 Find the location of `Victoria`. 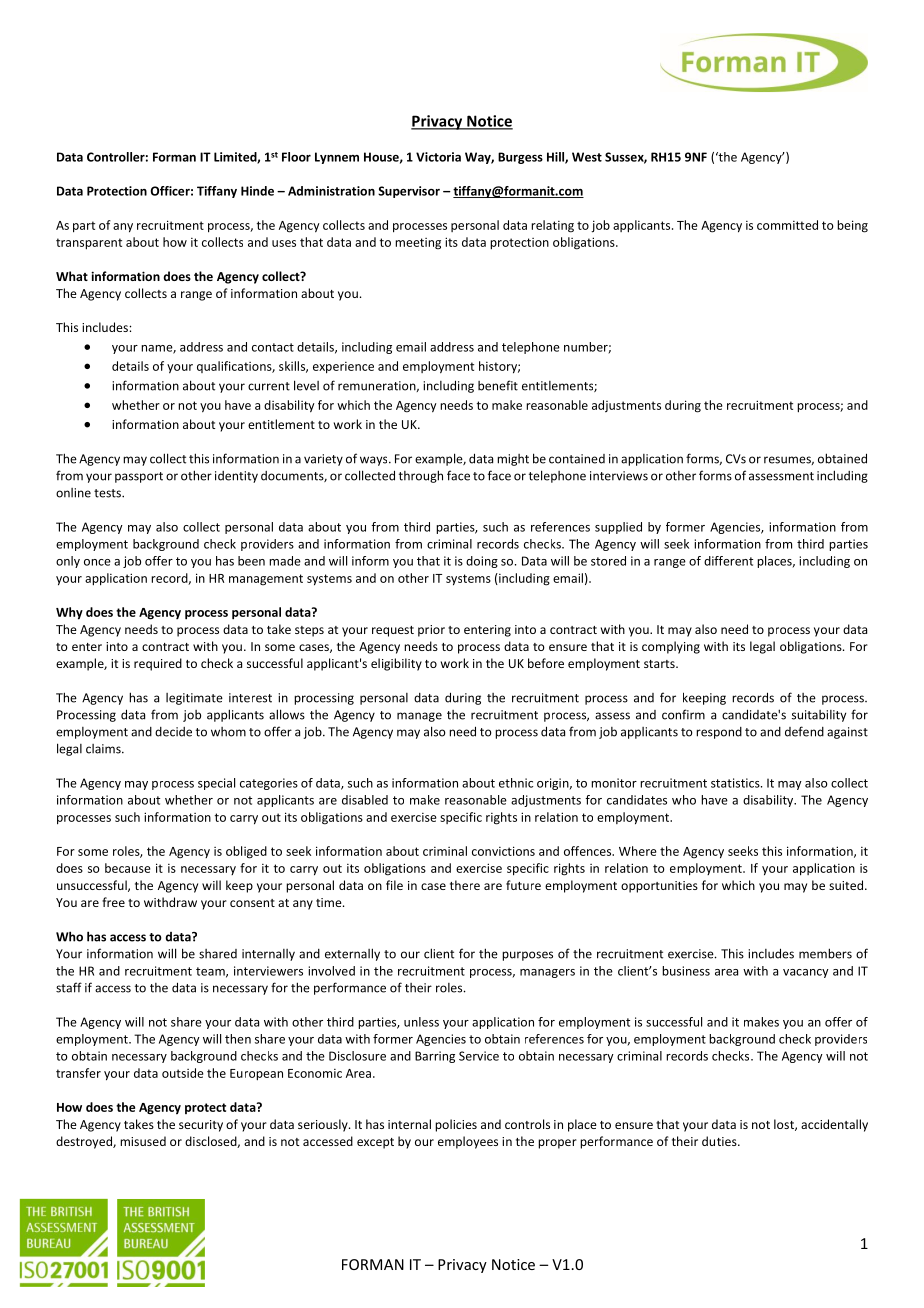

Victoria is located at coordinates (438, 157).
